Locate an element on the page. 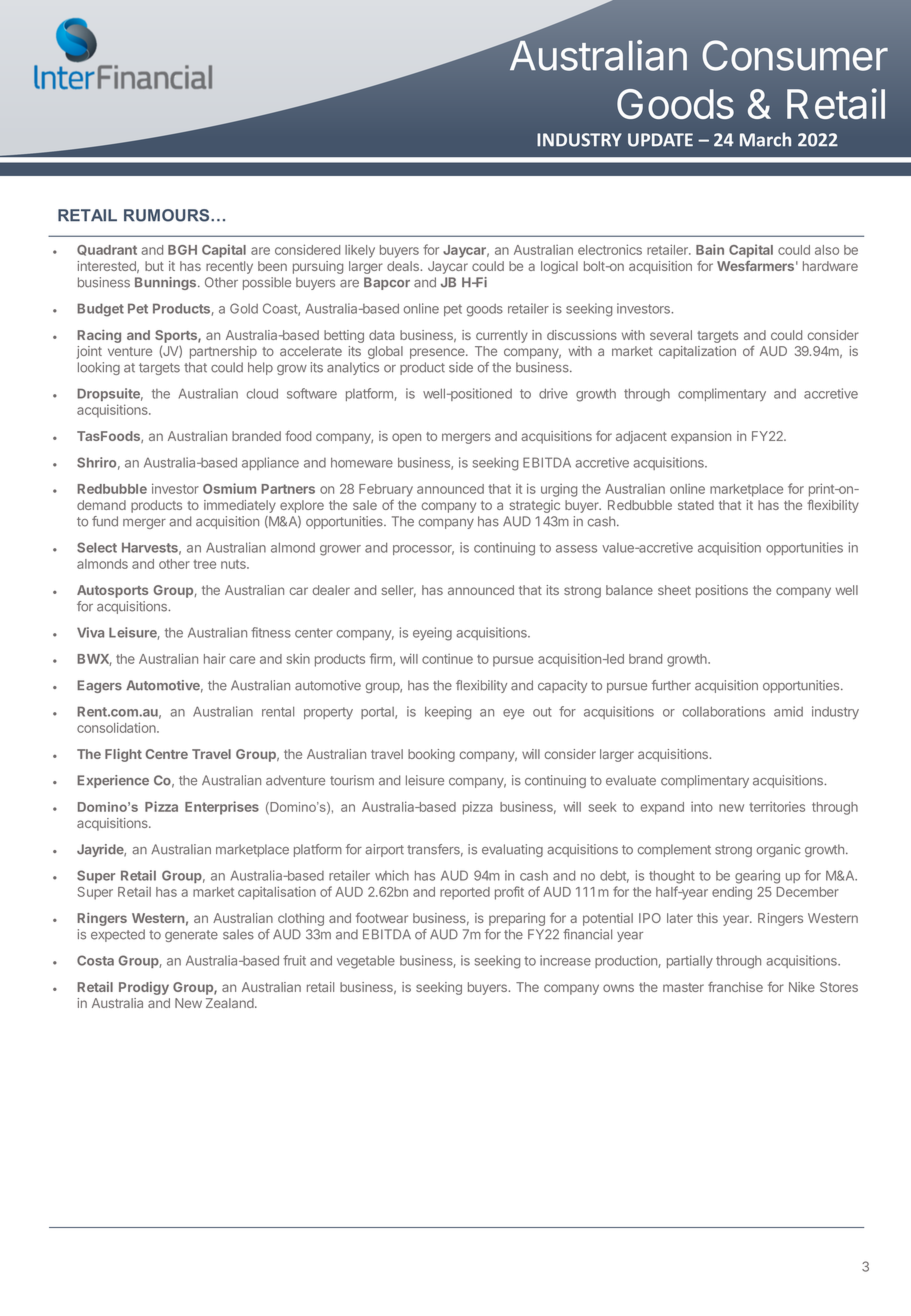 This page has height=1316, width=911. immediately is located at coordinates (240, 506).
